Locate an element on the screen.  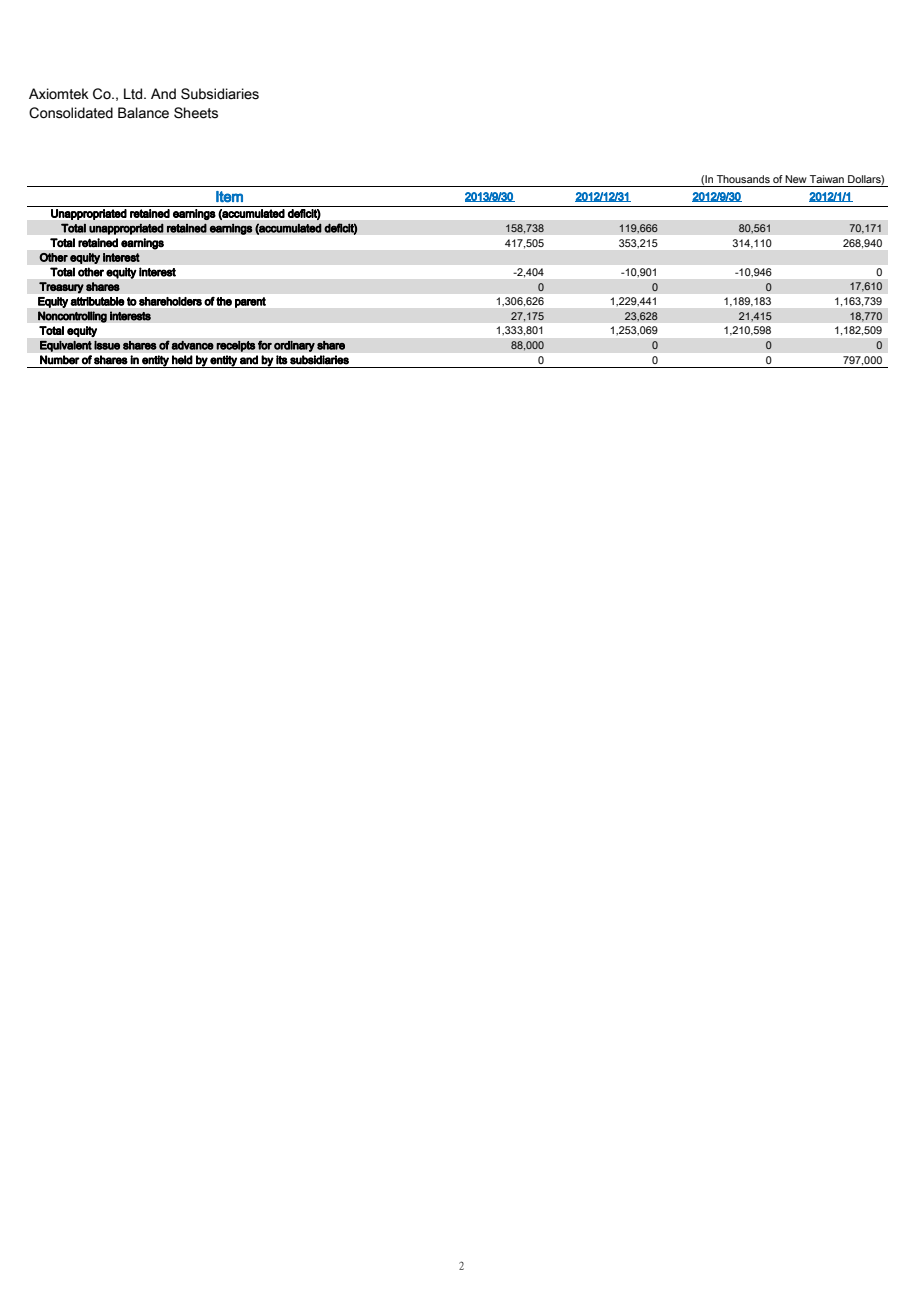
Thousands is located at coordinates (743, 179).
